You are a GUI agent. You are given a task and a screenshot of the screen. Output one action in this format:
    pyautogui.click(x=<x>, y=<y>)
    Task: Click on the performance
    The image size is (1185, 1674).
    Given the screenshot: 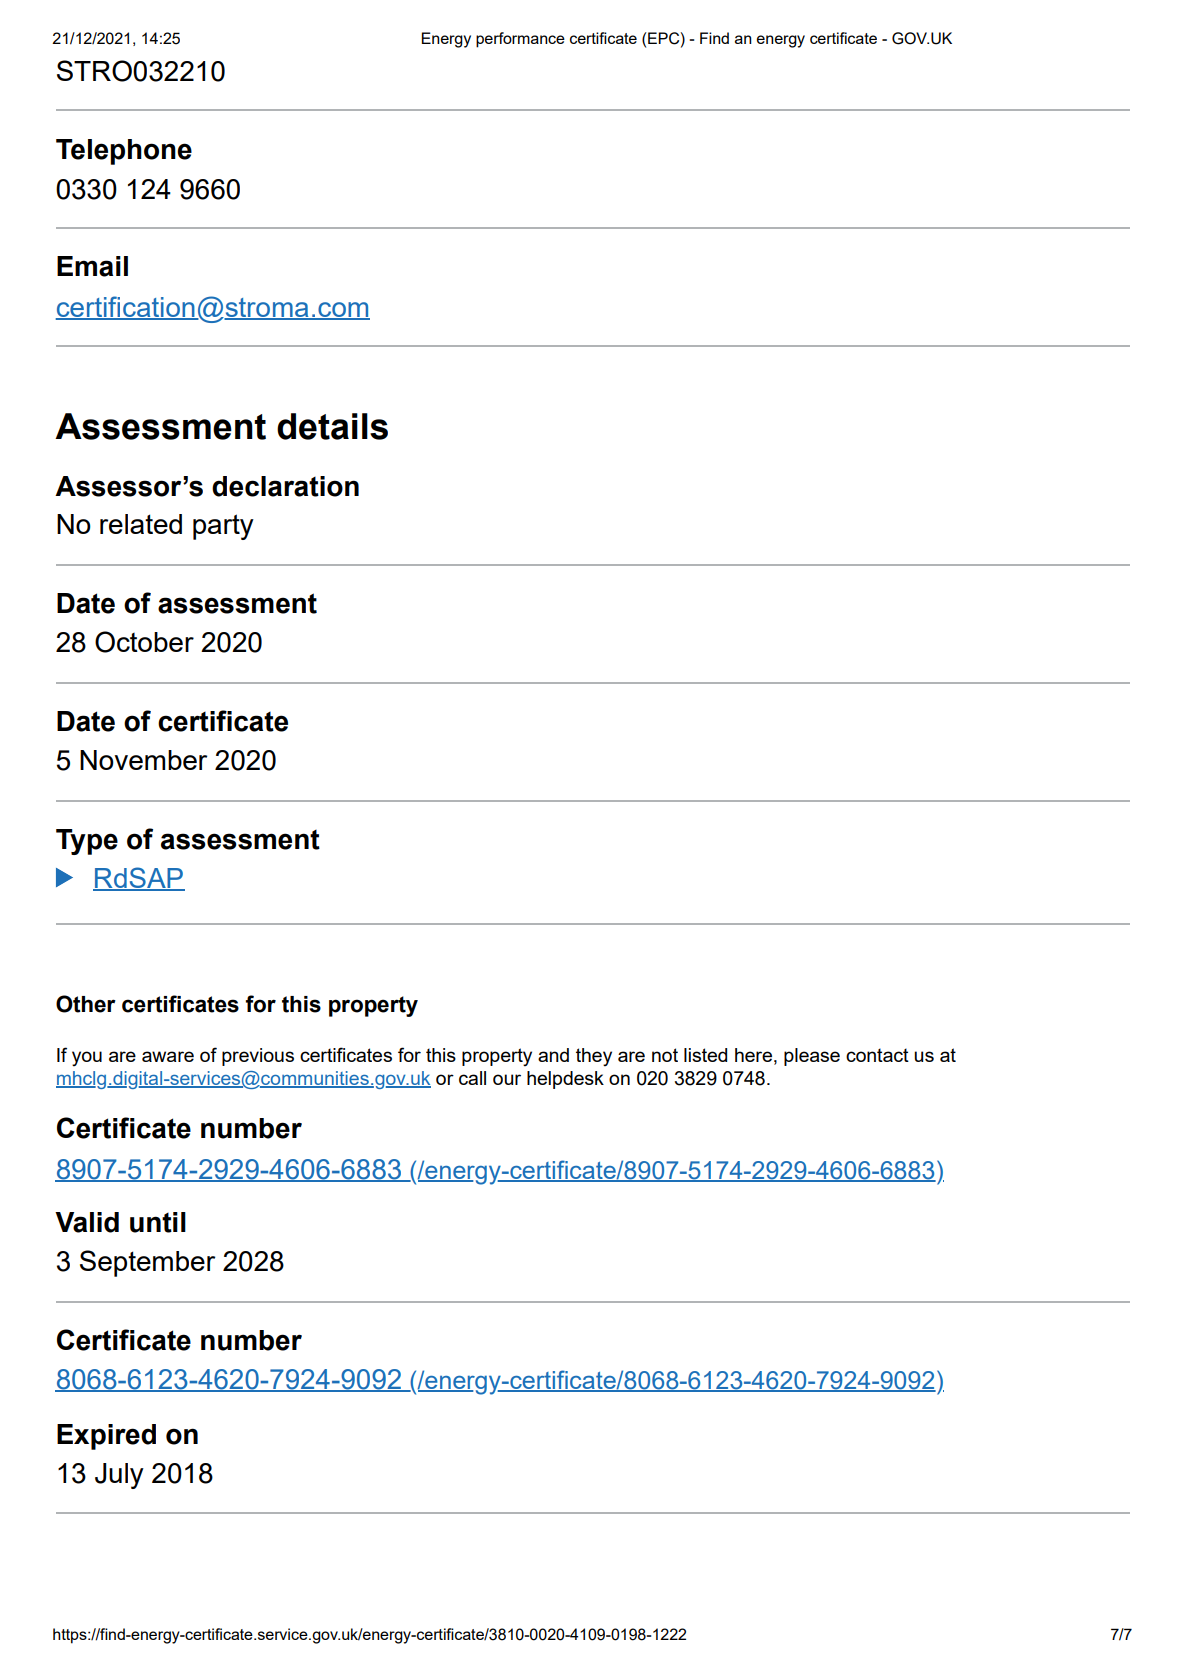 What is the action you would take?
    pyautogui.click(x=520, y=40)
